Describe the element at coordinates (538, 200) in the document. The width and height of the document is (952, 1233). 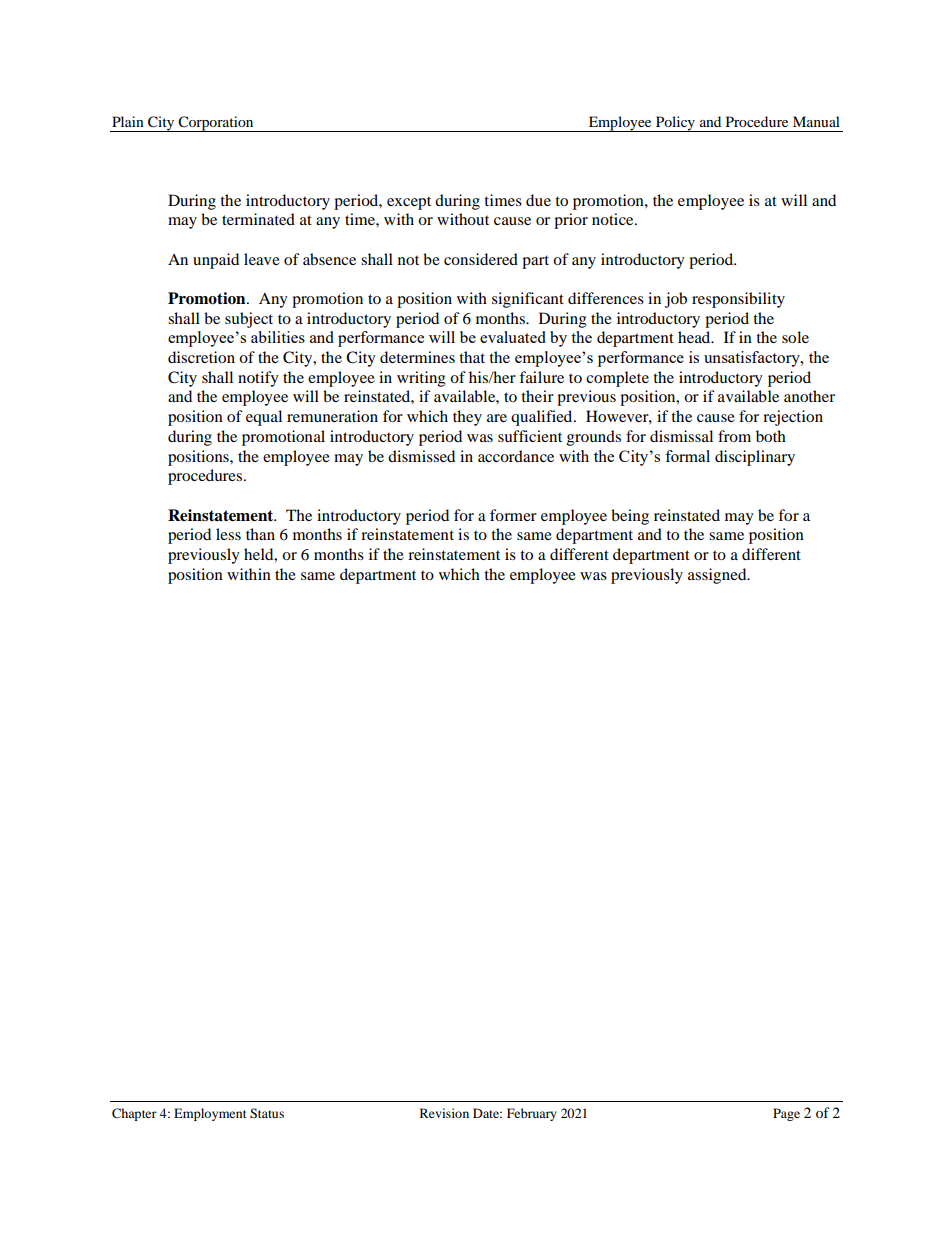
I see `due` at that location.
